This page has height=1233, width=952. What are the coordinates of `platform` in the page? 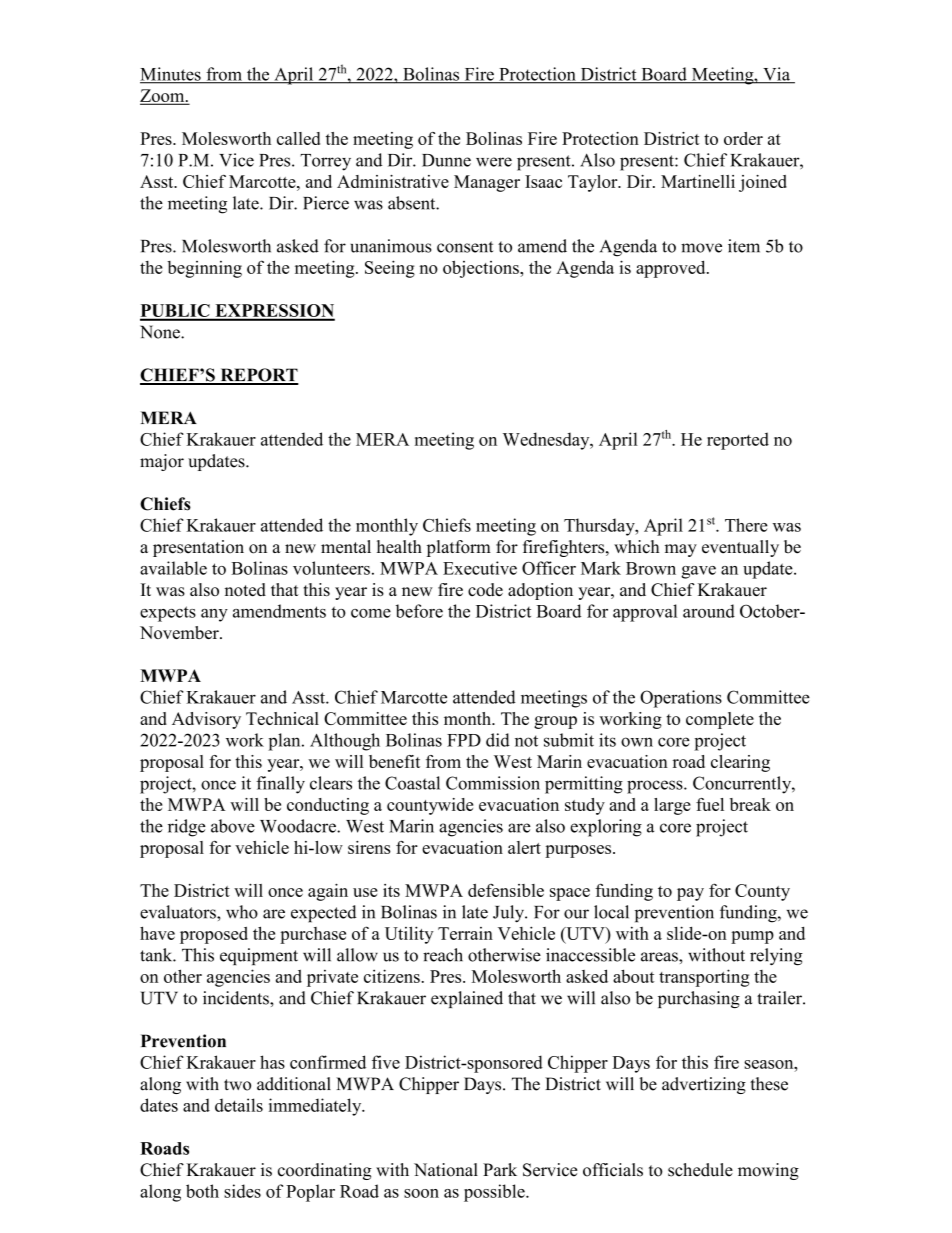 It's located at (459, 548).
